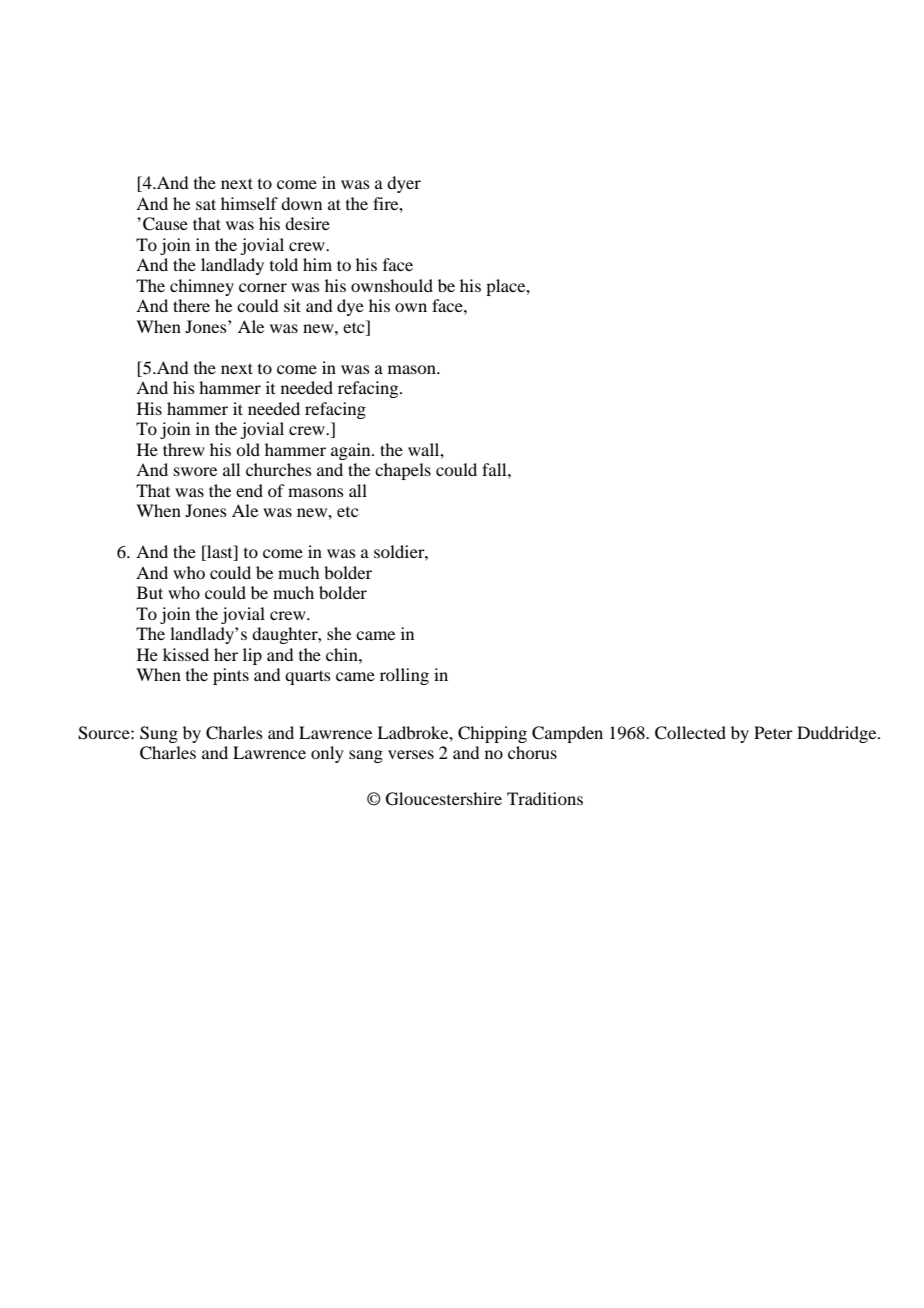  What do you see at coordinates (206, 204) in the image?
I see `sat` at bounding box center [206, 204].
